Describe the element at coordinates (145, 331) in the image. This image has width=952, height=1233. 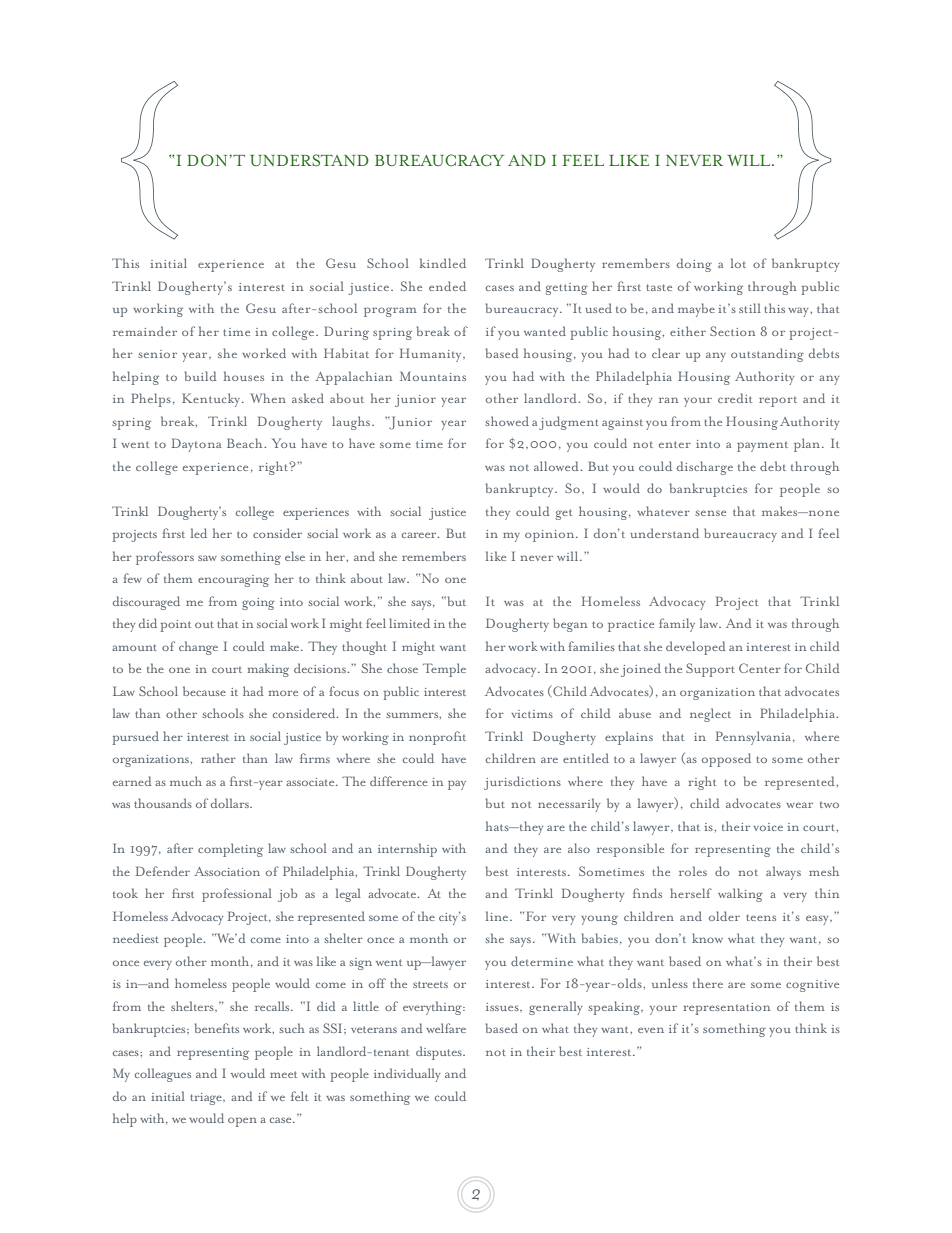
I see `remainder` at that location.
